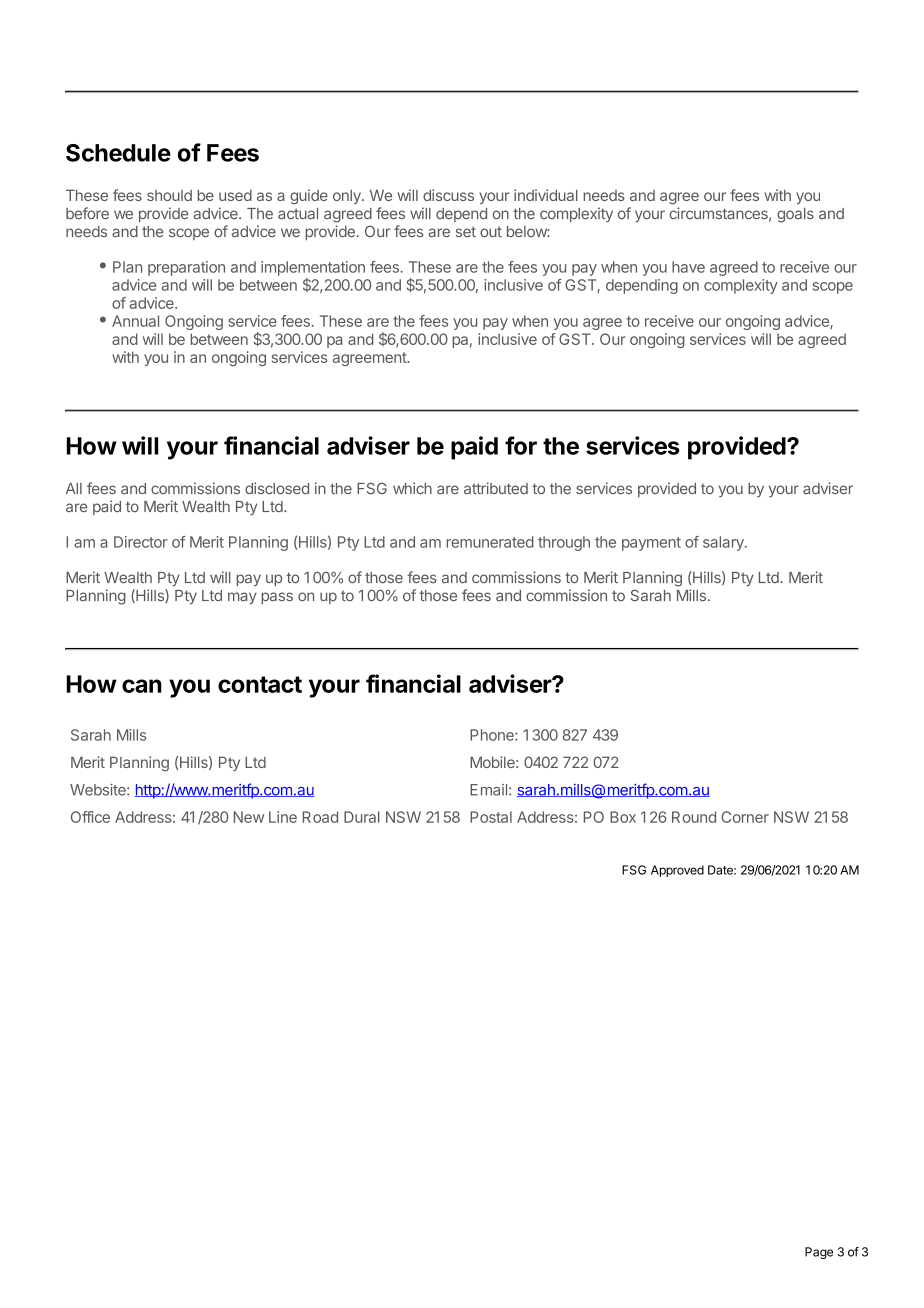  What do you see at coordinates (745, 817) in the screenshot?
I see `Corner` at bounding box center [745, 817].
